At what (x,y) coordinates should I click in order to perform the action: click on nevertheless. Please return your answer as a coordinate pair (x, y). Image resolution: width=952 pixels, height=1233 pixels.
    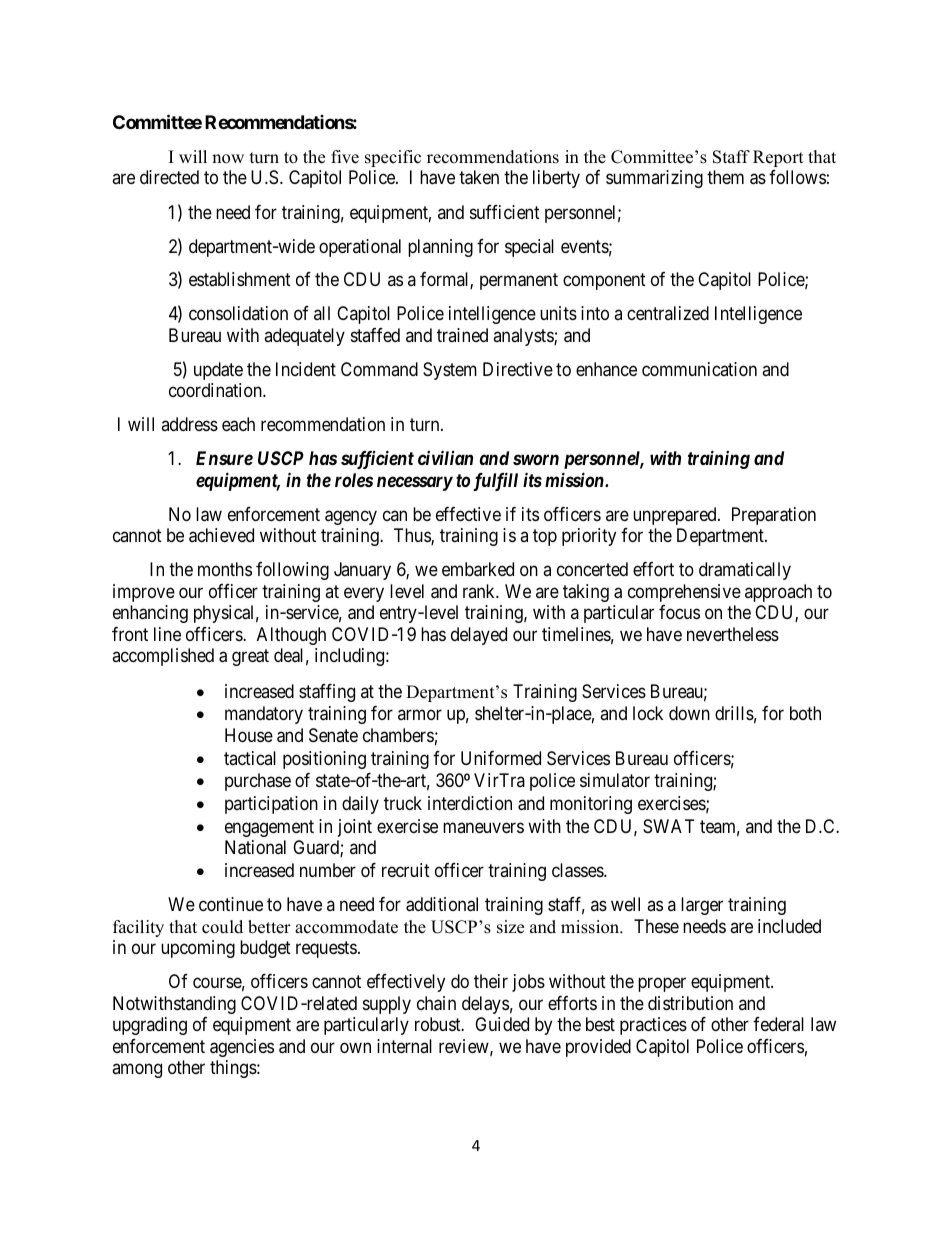
    Looking at the image, I should click on (733, 634).
